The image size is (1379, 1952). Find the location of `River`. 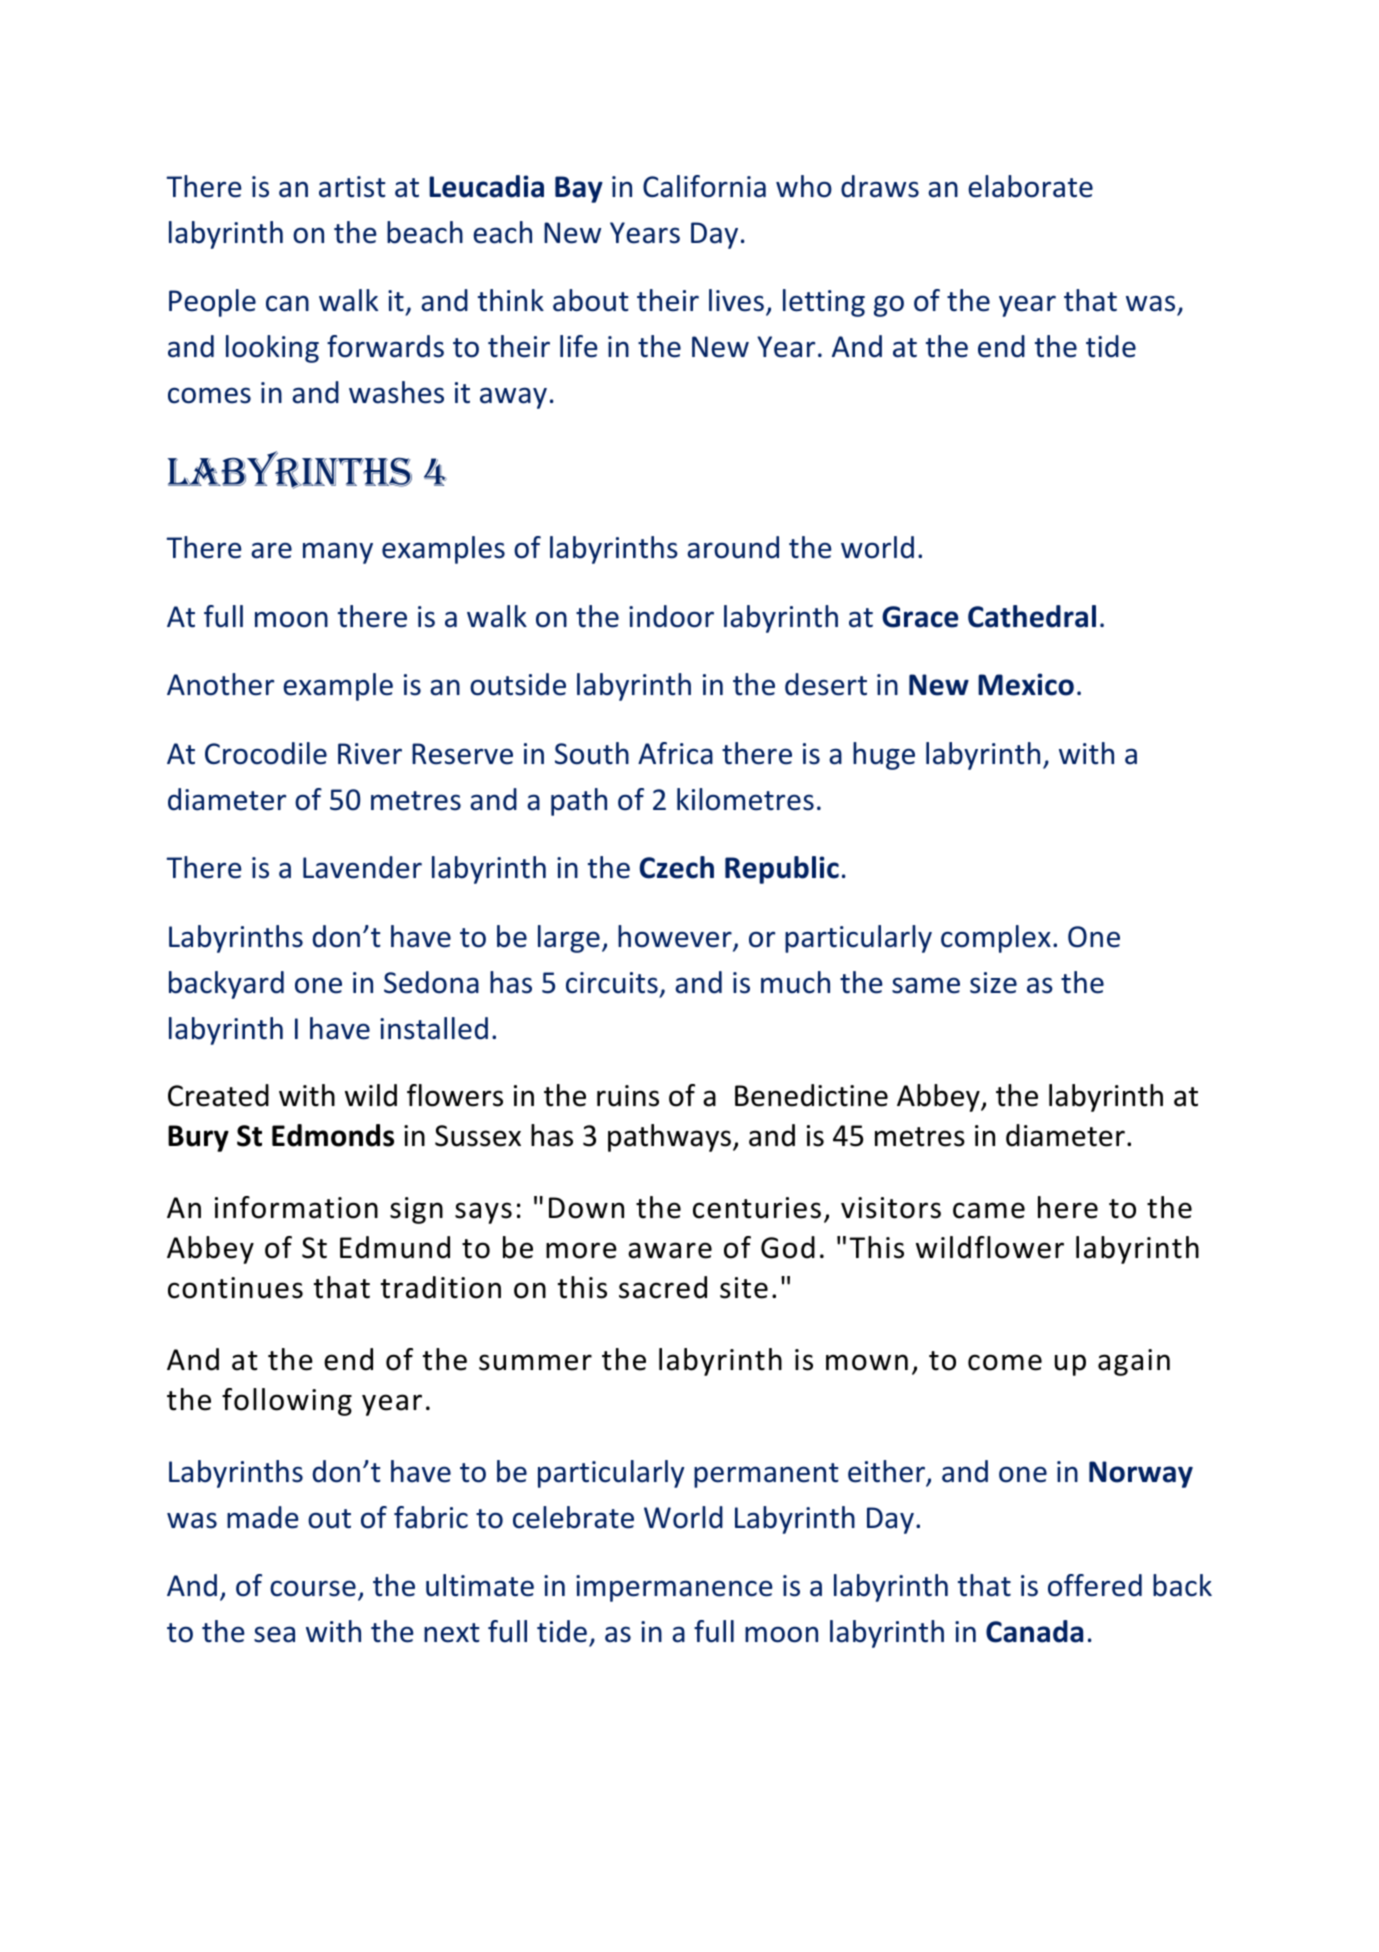

River is located at coordinates (370, 754).
